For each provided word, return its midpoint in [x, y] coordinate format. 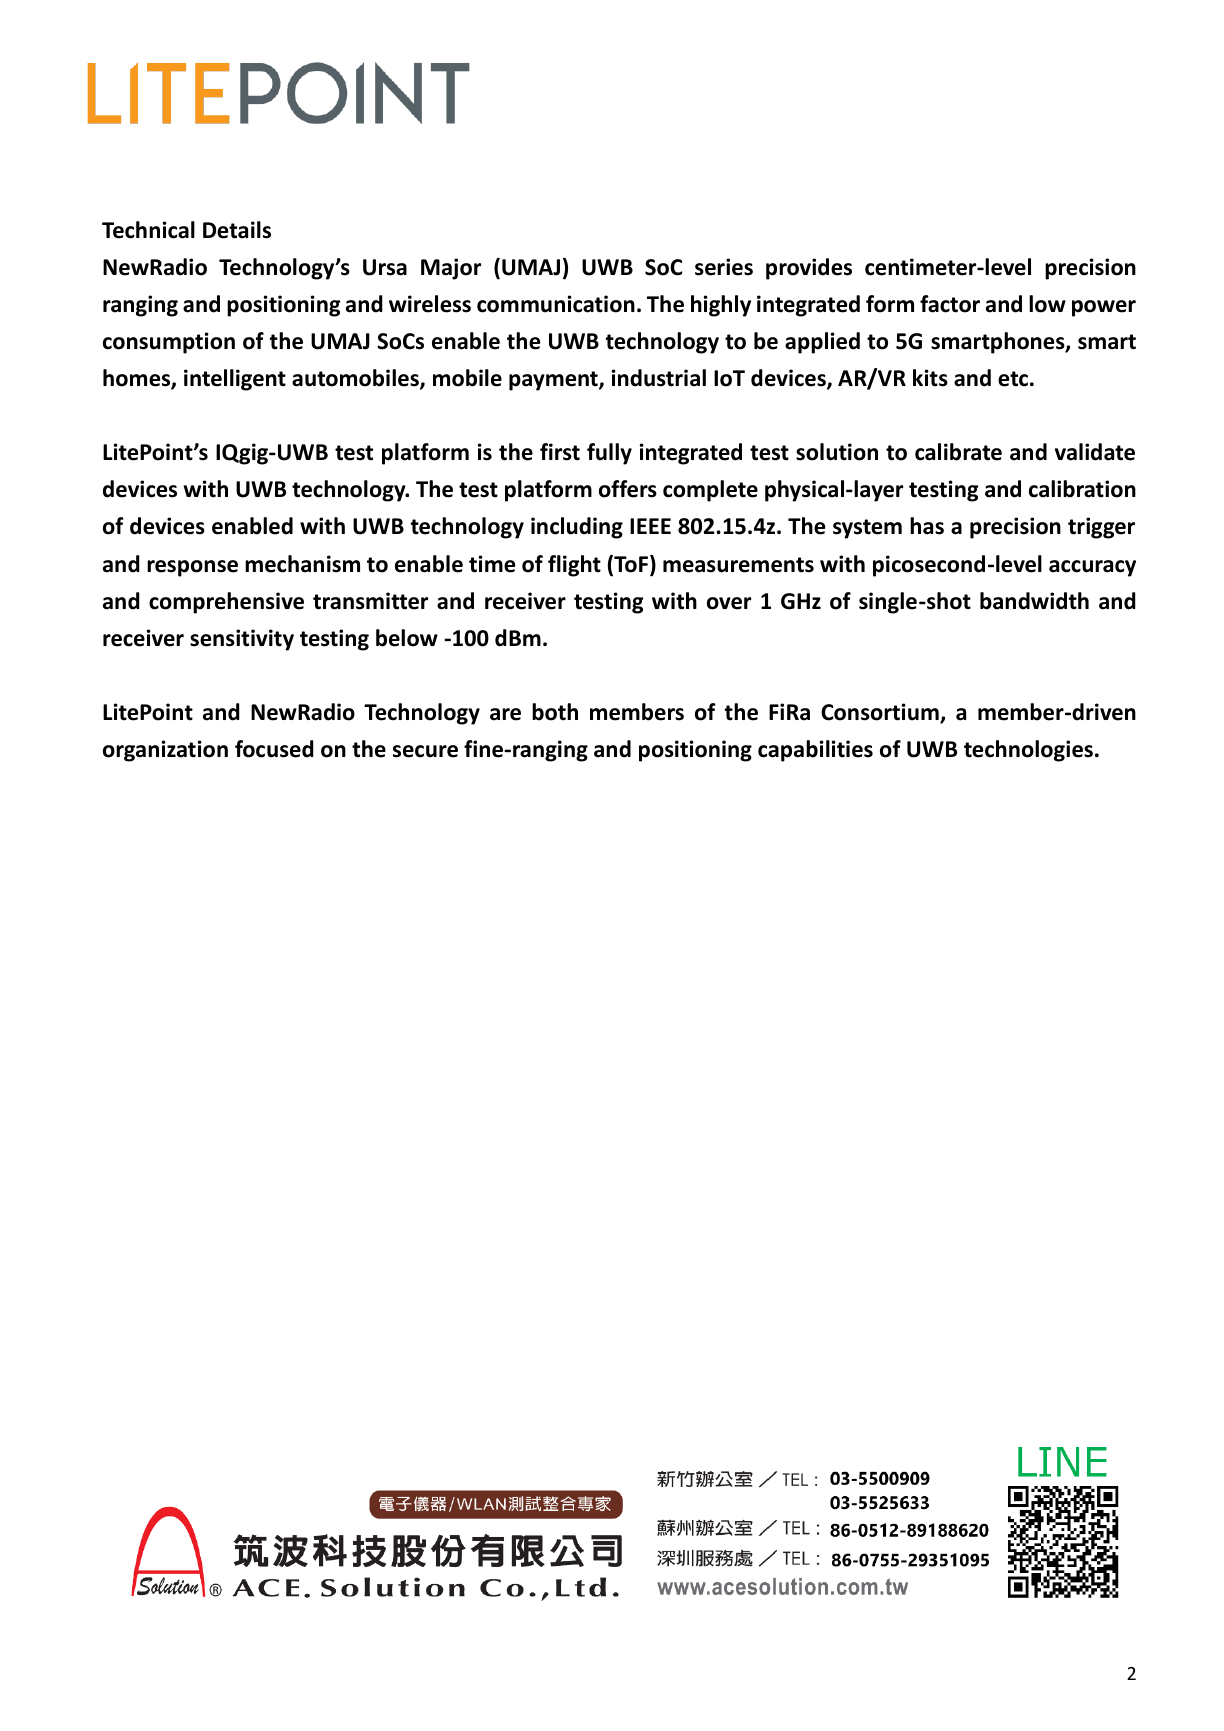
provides [809, 269]
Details [237, 230]
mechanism [302, 564]
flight [574, 566]
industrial [659, 378]
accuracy [1092, 568]
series [724, 267]
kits [930, 378]
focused [274, 749]
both [555, 712]
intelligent [235, 380]
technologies [1028, 751]
